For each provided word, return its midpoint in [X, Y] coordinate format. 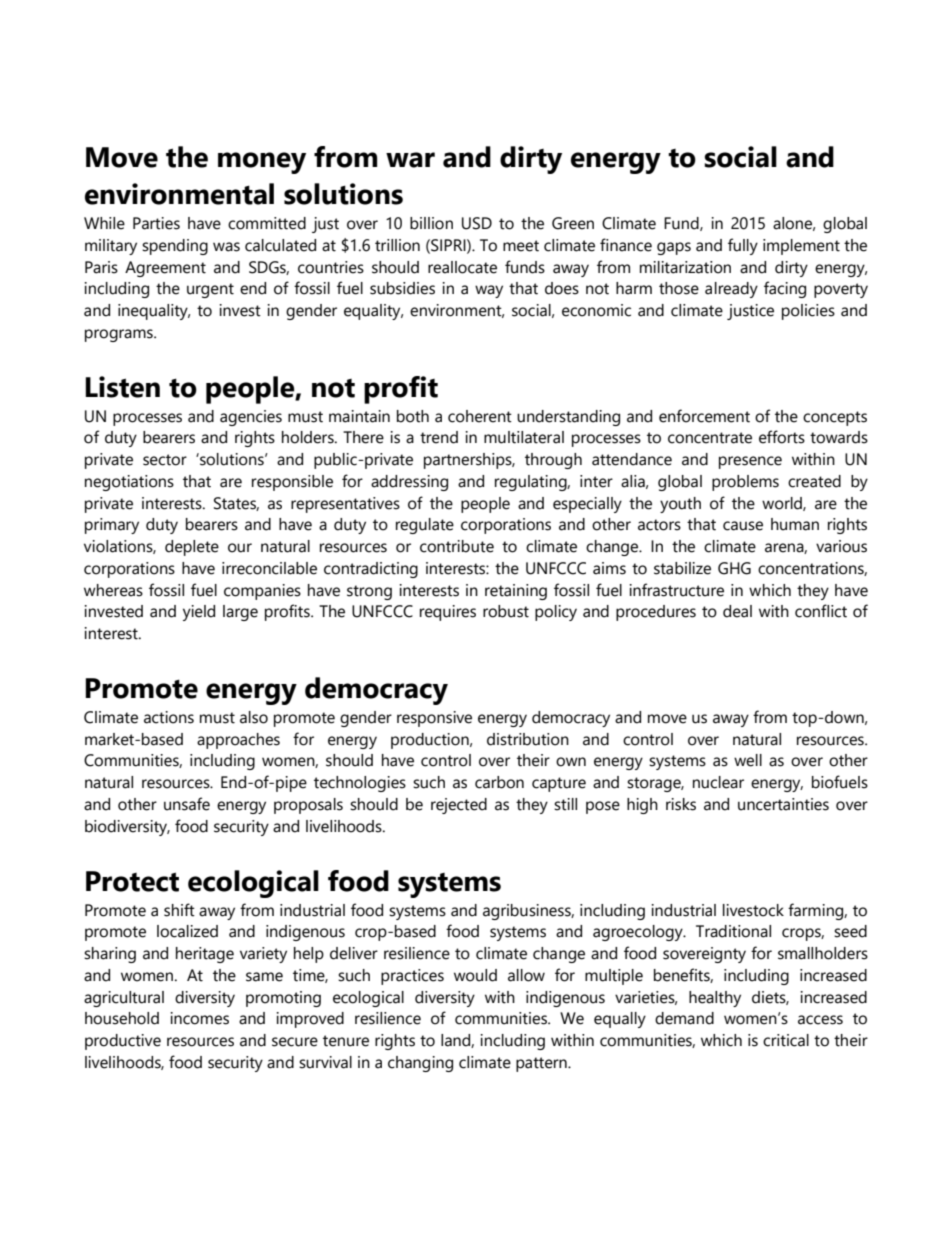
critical [786, 1040]
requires [448, 613]
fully [743, 246]
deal [737, 611]
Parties [156, 223]
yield [199, 613]
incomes [199, 1018]
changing [420, 1064]
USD [477, 223]
